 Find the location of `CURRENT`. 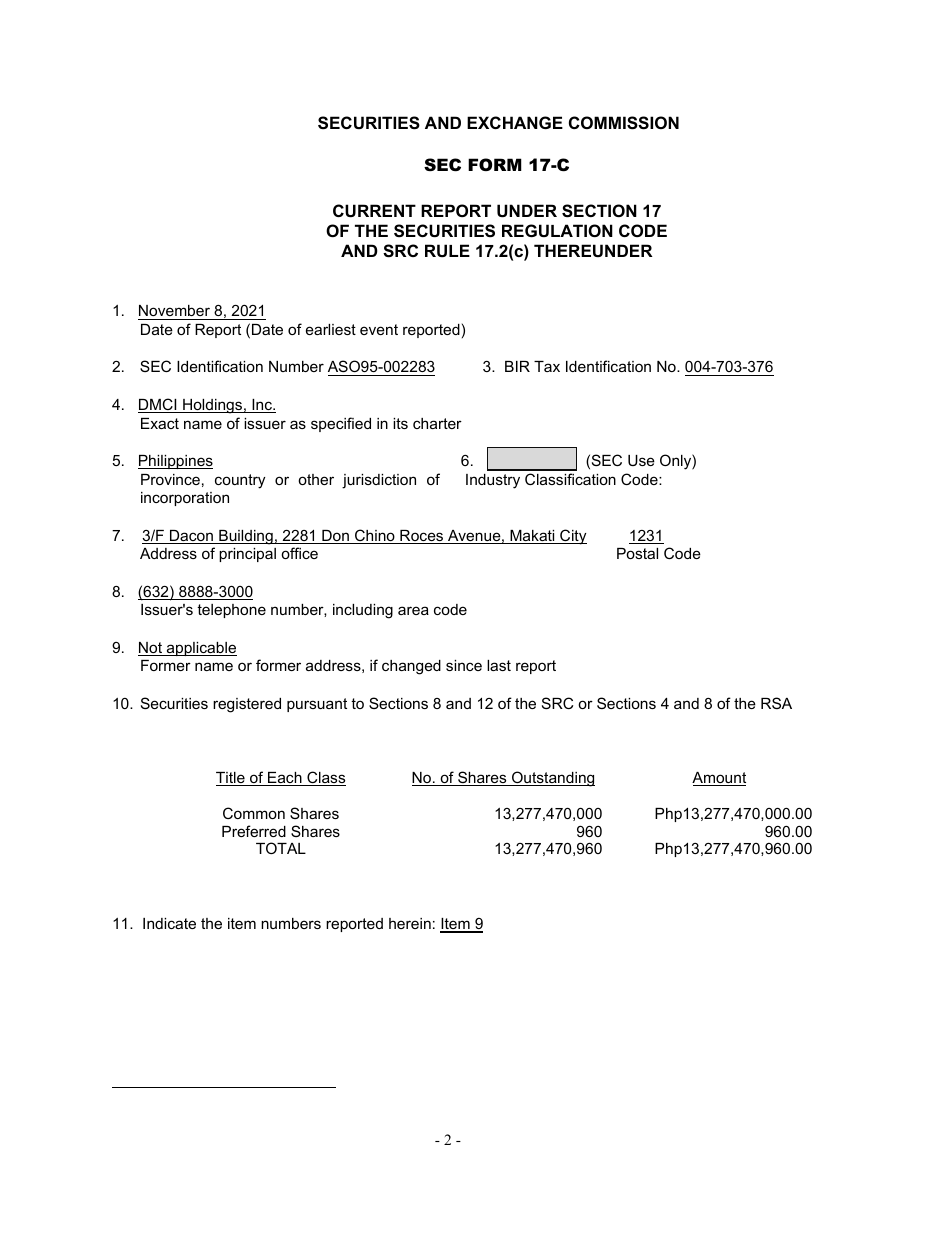

CURRENT is located at coordinates (374, 210).
